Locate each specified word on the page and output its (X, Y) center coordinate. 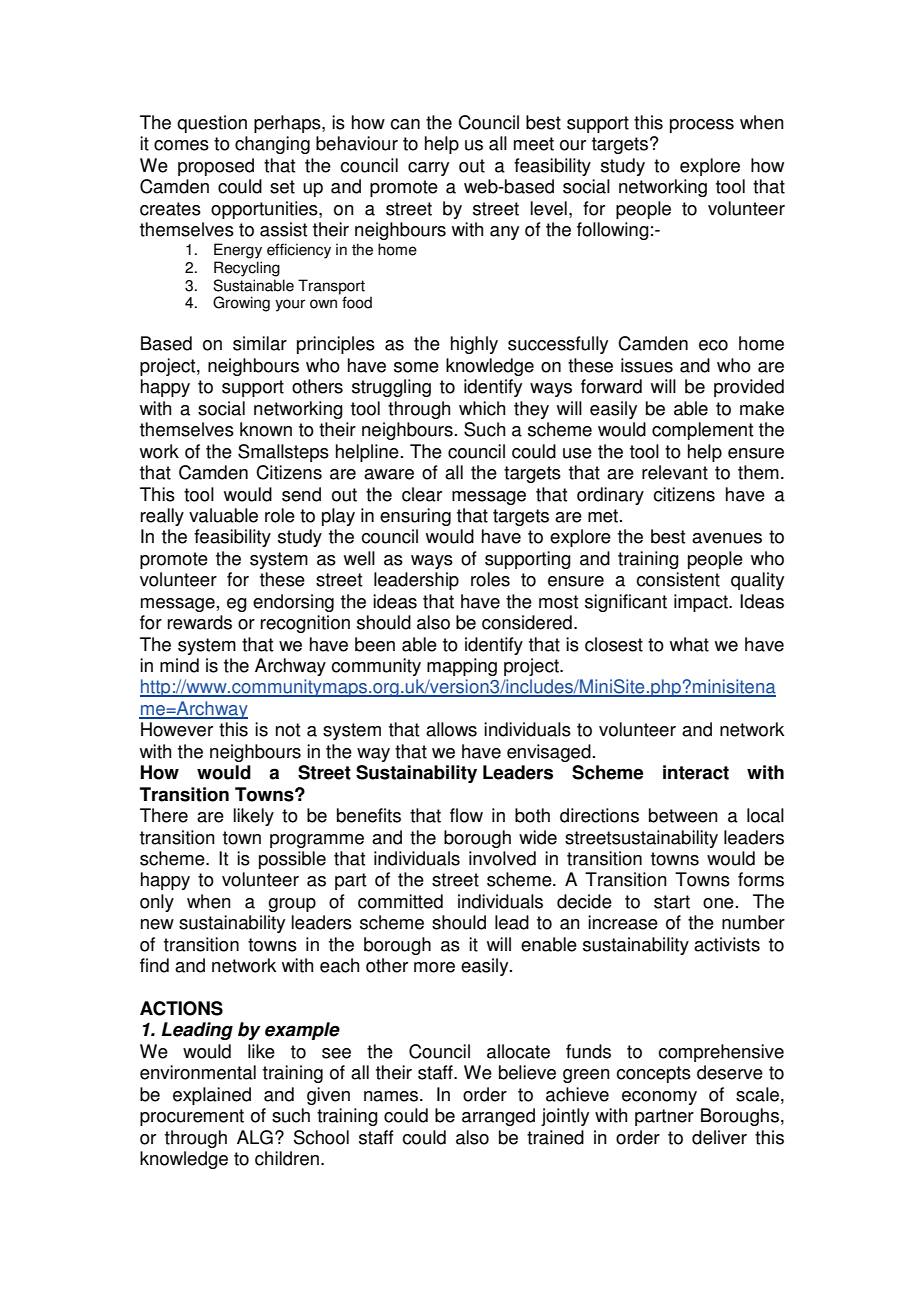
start (672, 902)
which (482, 408)
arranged (498, 1117)
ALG (255, 1137)
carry (428, 169)
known (266, 429)
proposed (216, 167)
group (292, 905)
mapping (462, 667)
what (689, 644)
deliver (719, 1137)
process (702, 126)
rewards (200, 622)
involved (502, 858)
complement (702, 431)
